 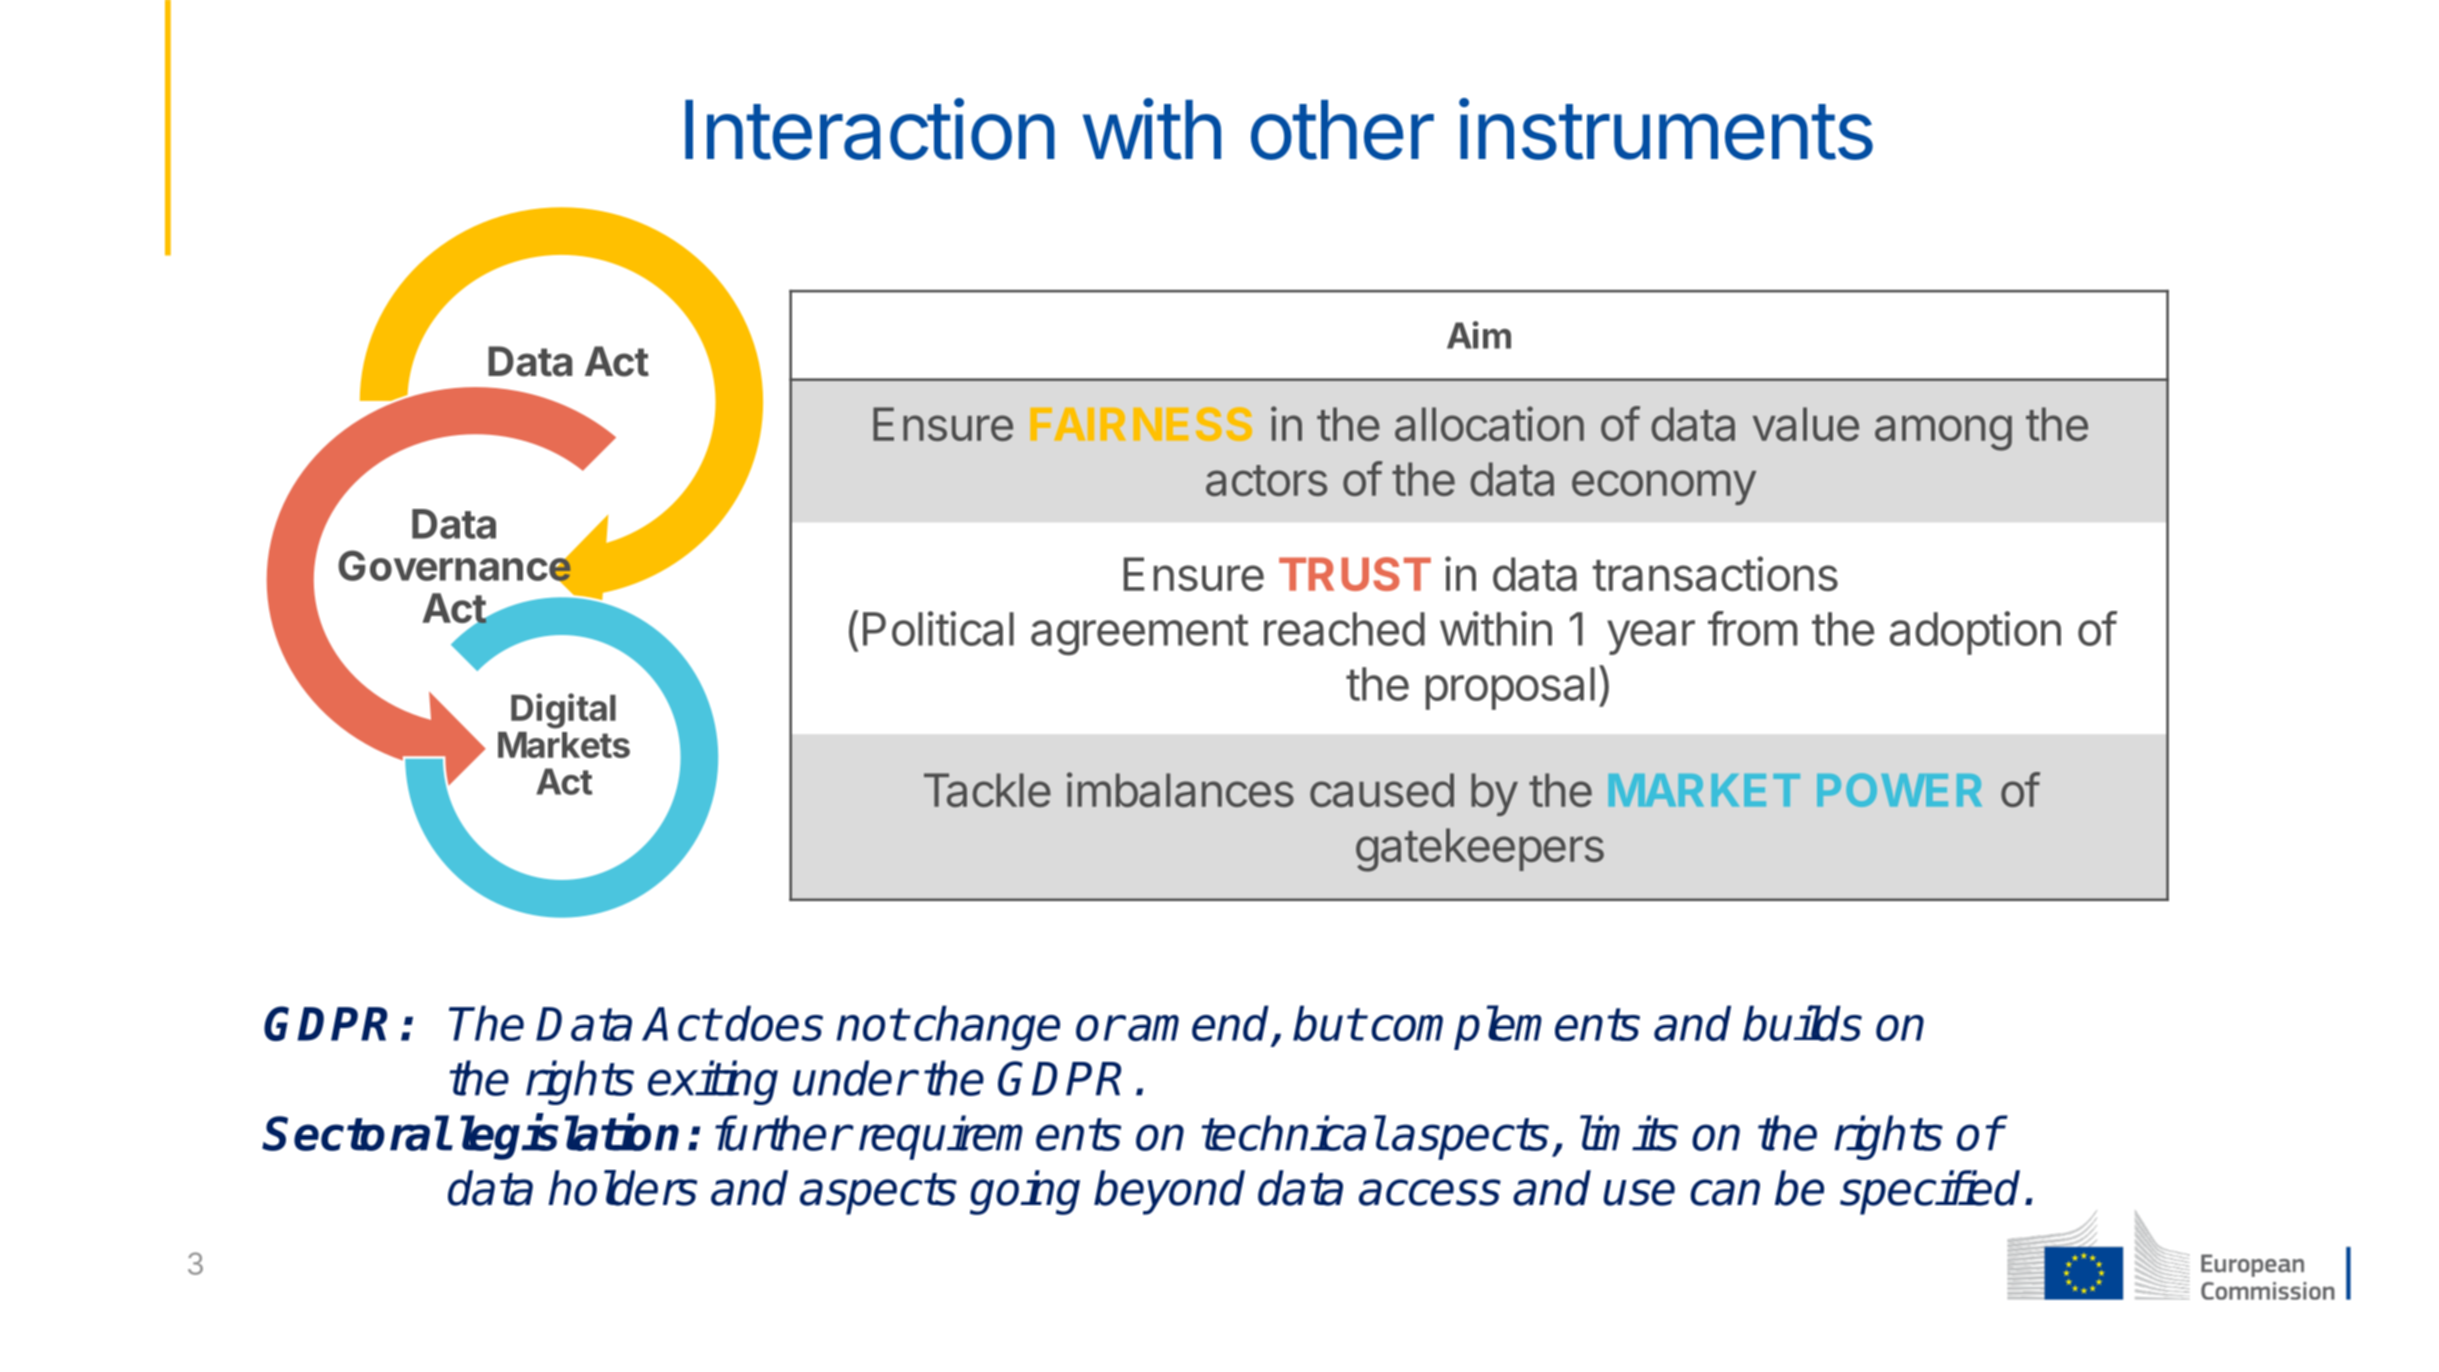 I want to click on Political, so click(x=938, y=628).
